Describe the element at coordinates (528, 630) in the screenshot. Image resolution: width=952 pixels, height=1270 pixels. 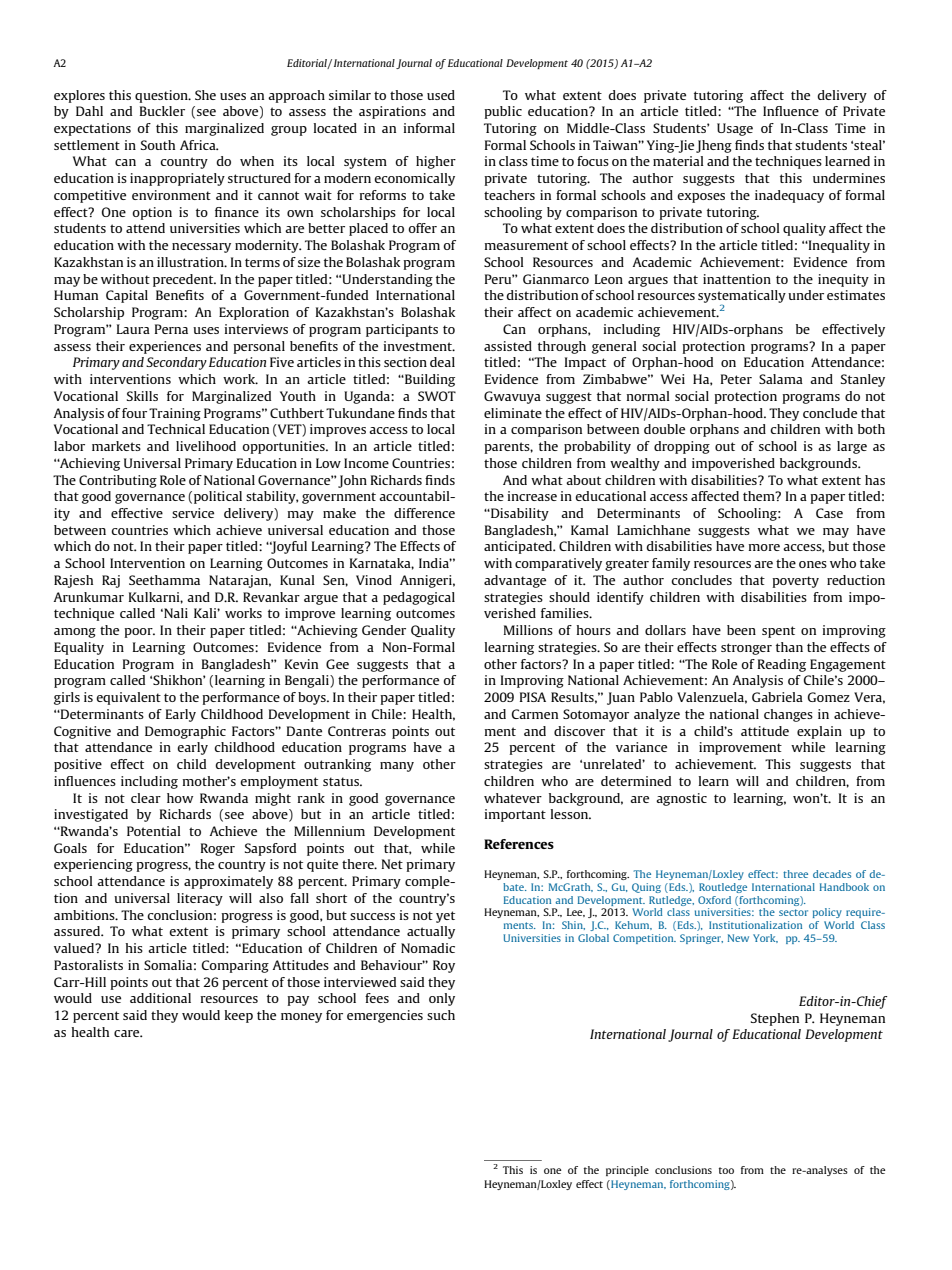
I see `Millions` at that location.
